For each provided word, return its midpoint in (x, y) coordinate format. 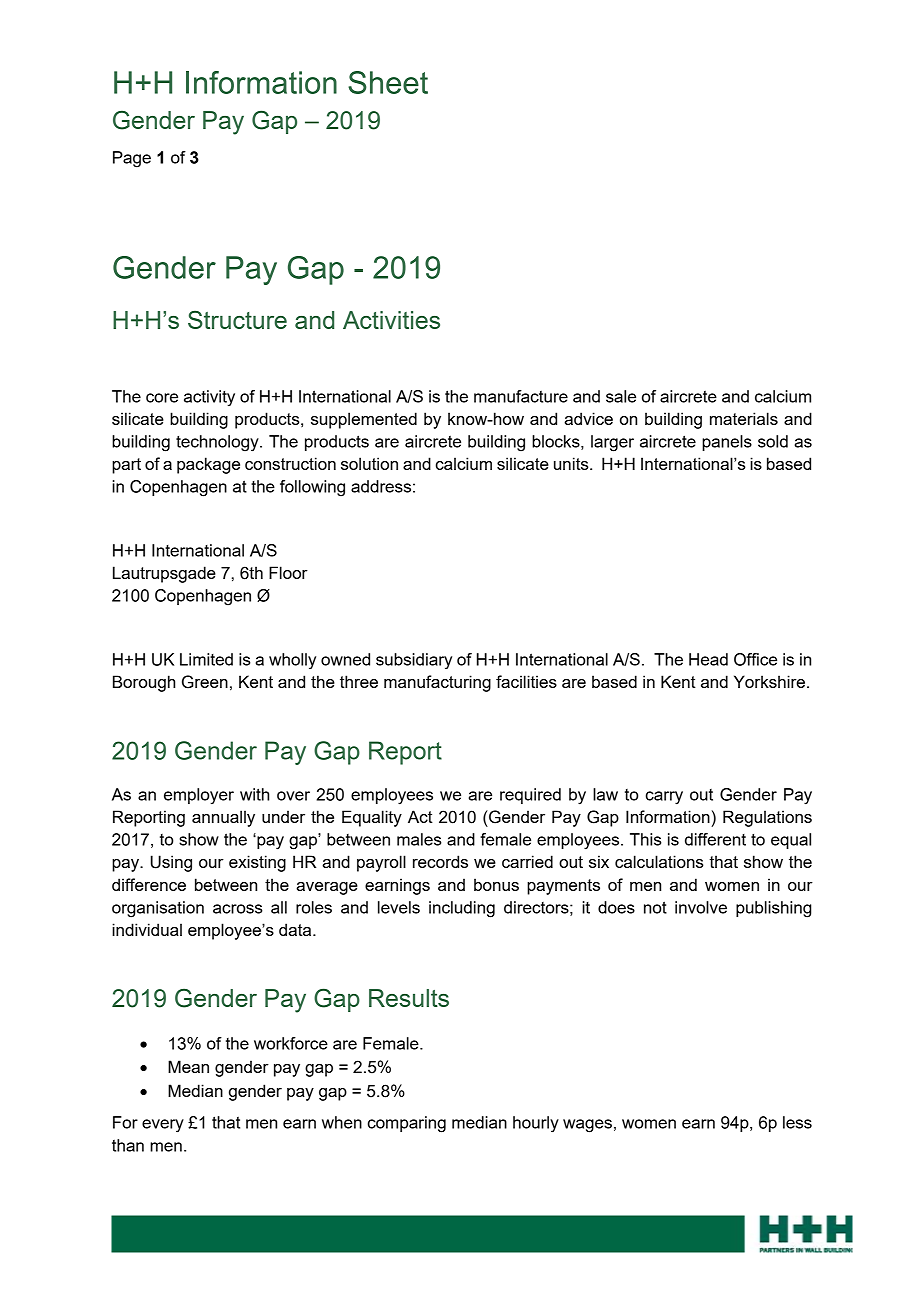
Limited (206, 659)
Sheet (388, 82)
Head (708, 659)
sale (621, 396)
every (163, 1126)
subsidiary (414, 661)
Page (132, 159)
